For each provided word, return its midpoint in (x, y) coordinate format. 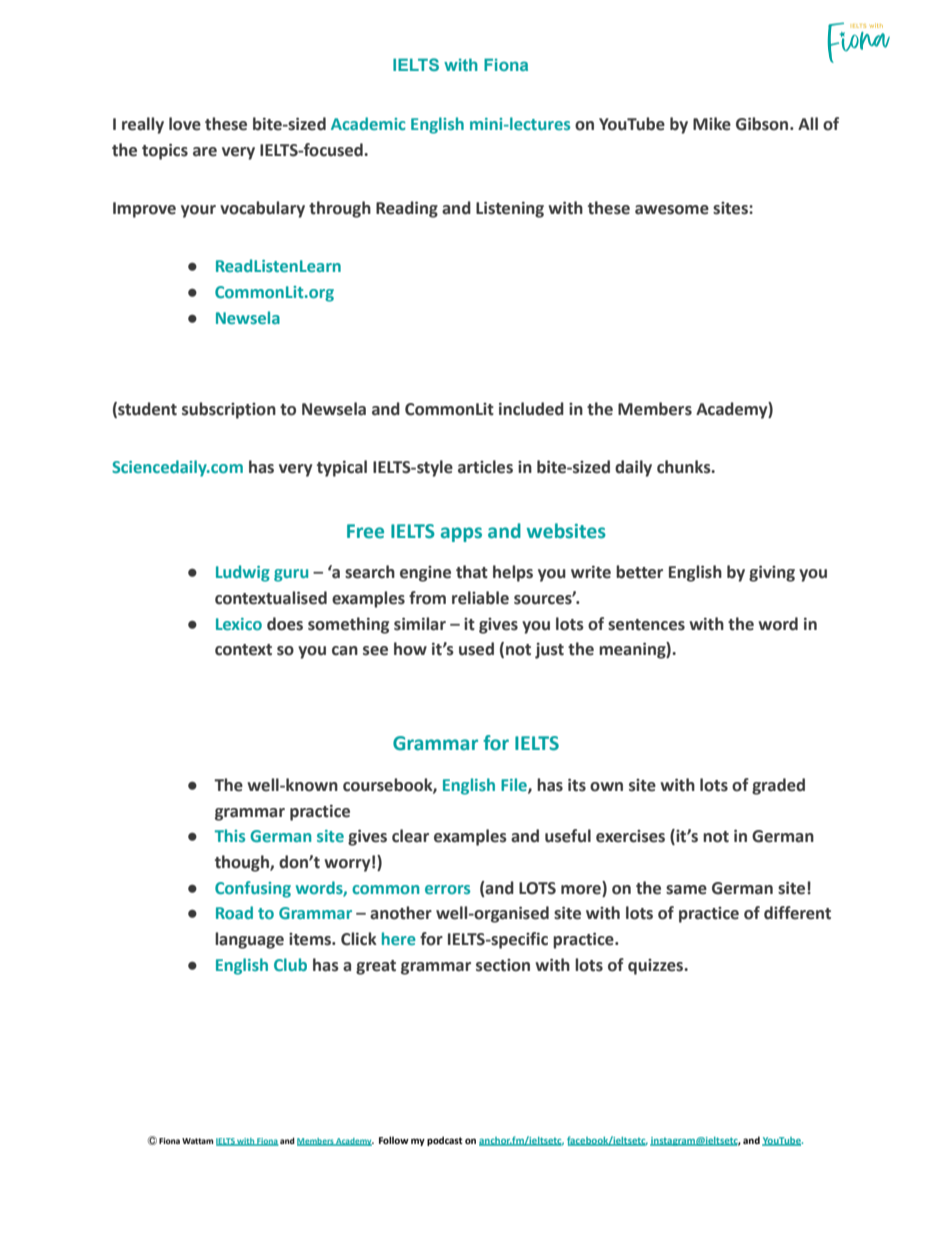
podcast (445, 1141)
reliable (480, 598)
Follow (394, 1140)
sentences (646, 625)
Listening (510, 209)
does (285, 624)
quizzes (657, 967)
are (205, 152)
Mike (712, 124)
